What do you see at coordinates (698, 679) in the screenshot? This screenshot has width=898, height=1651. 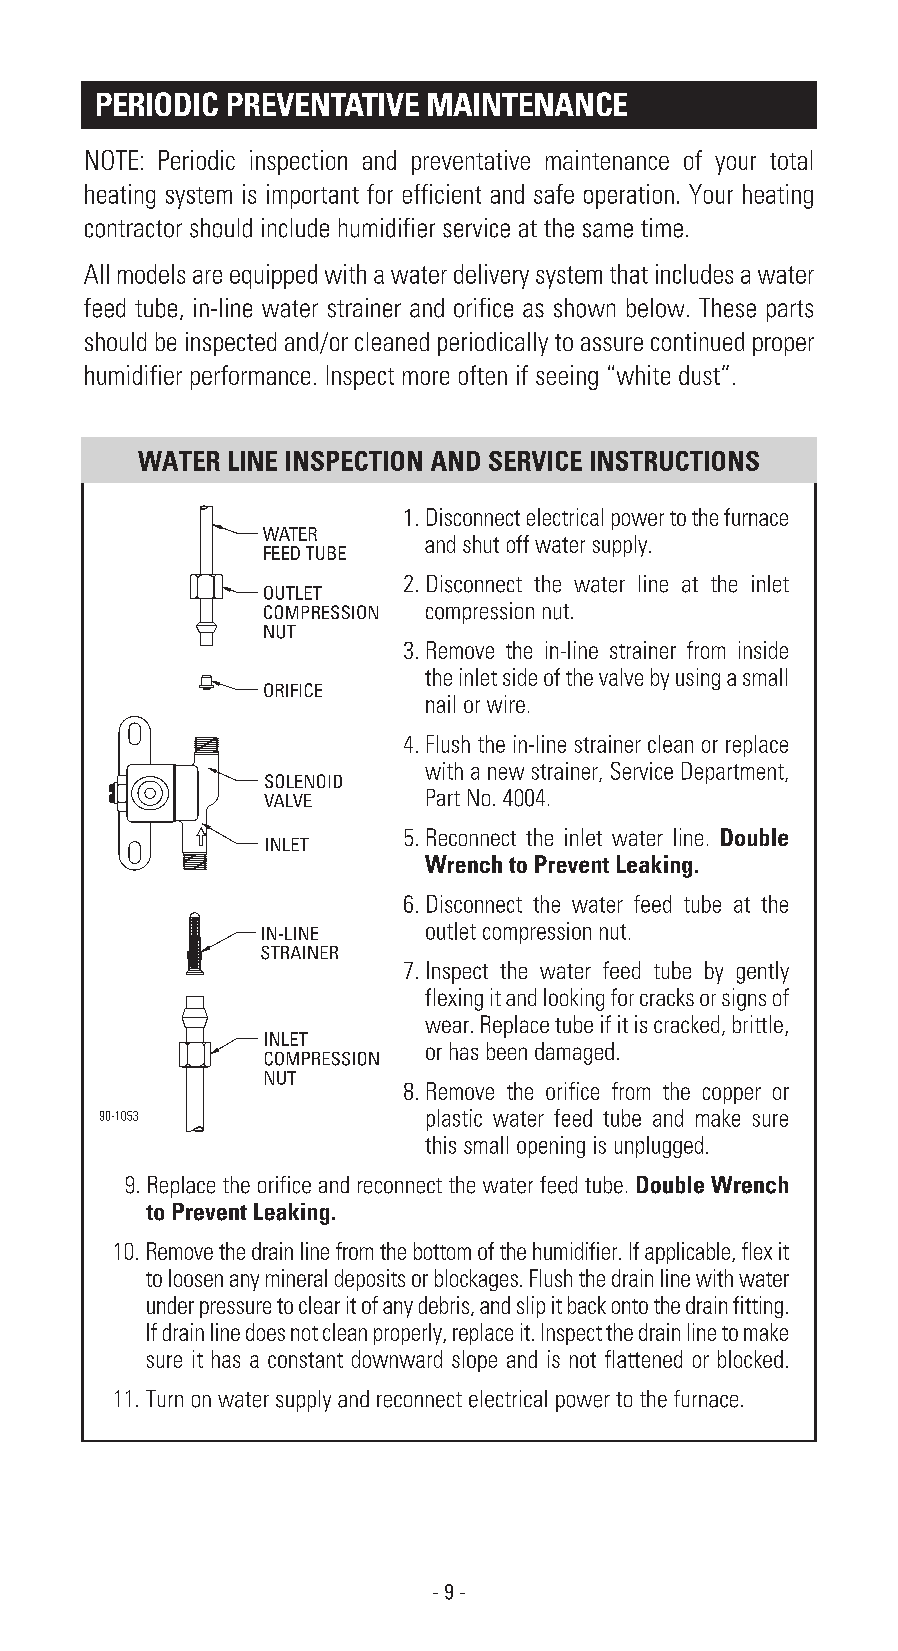 I see `using` at bounding box center [698, 679].
